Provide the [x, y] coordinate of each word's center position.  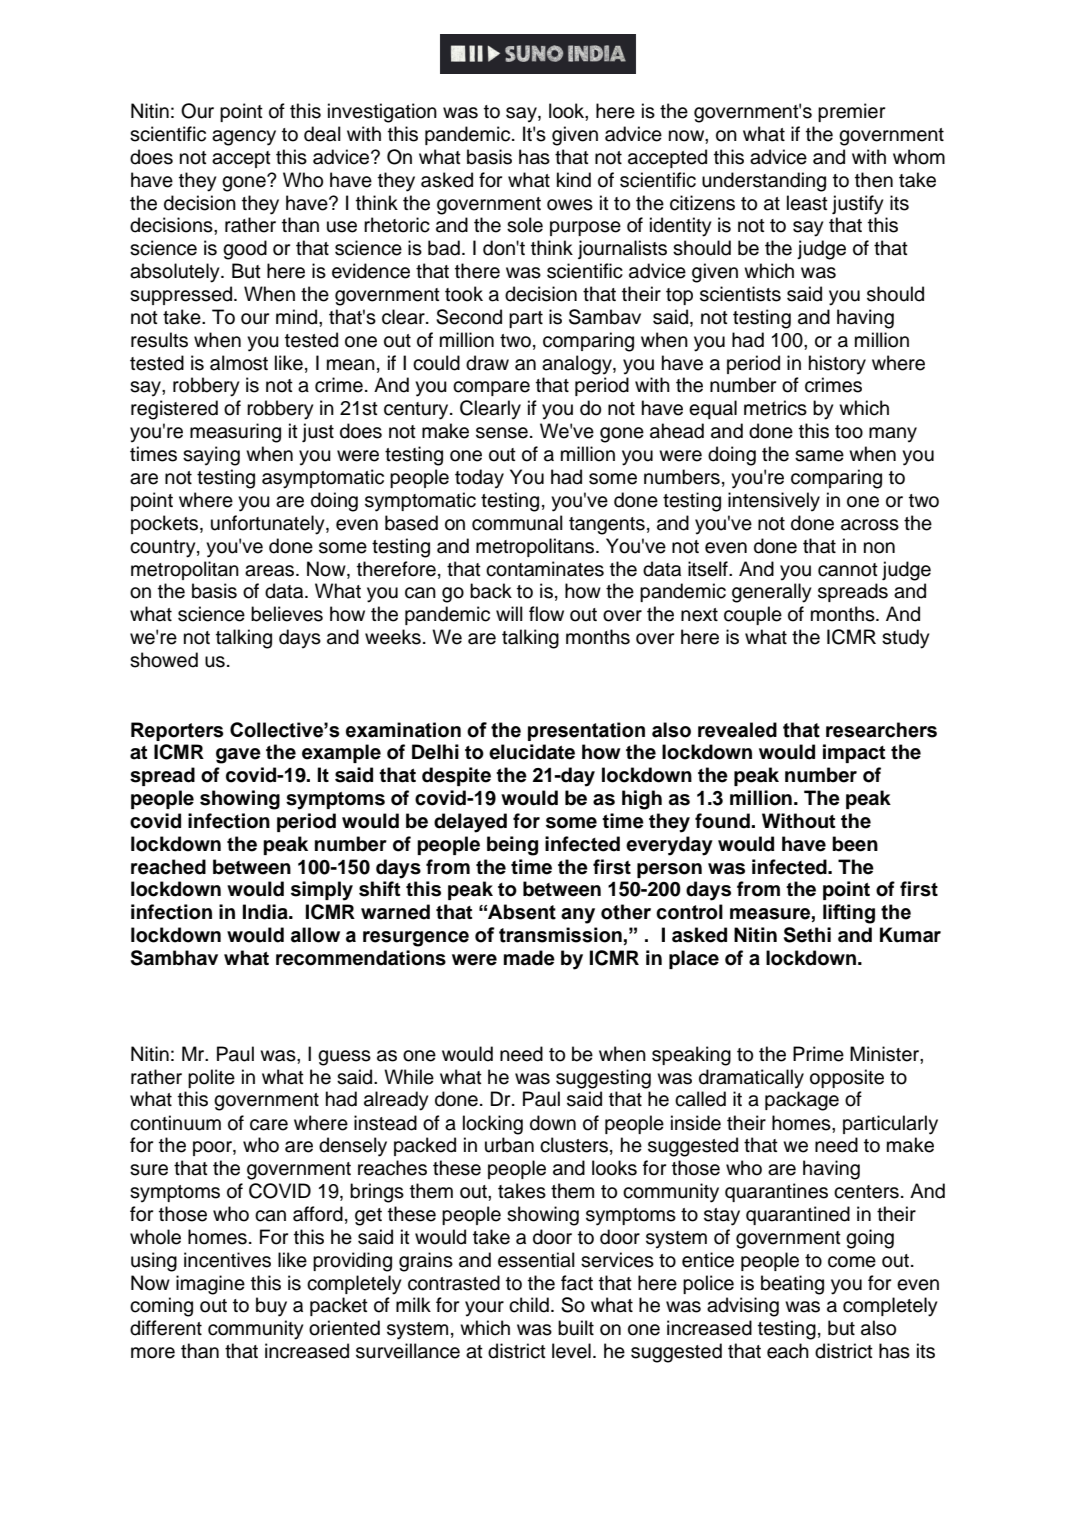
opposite [847, 1078]
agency [244, 138]
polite [211, 1078]
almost [239, 363]
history [837, 365]
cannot [848, 570]
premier [851, 112]
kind [574, 180]
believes [287, 614]
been [855, 844]
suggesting [603, 1079]
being [512, 846]
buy [271, 1307]
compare [491, 388]
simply [322, 891]
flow [546, 614]
